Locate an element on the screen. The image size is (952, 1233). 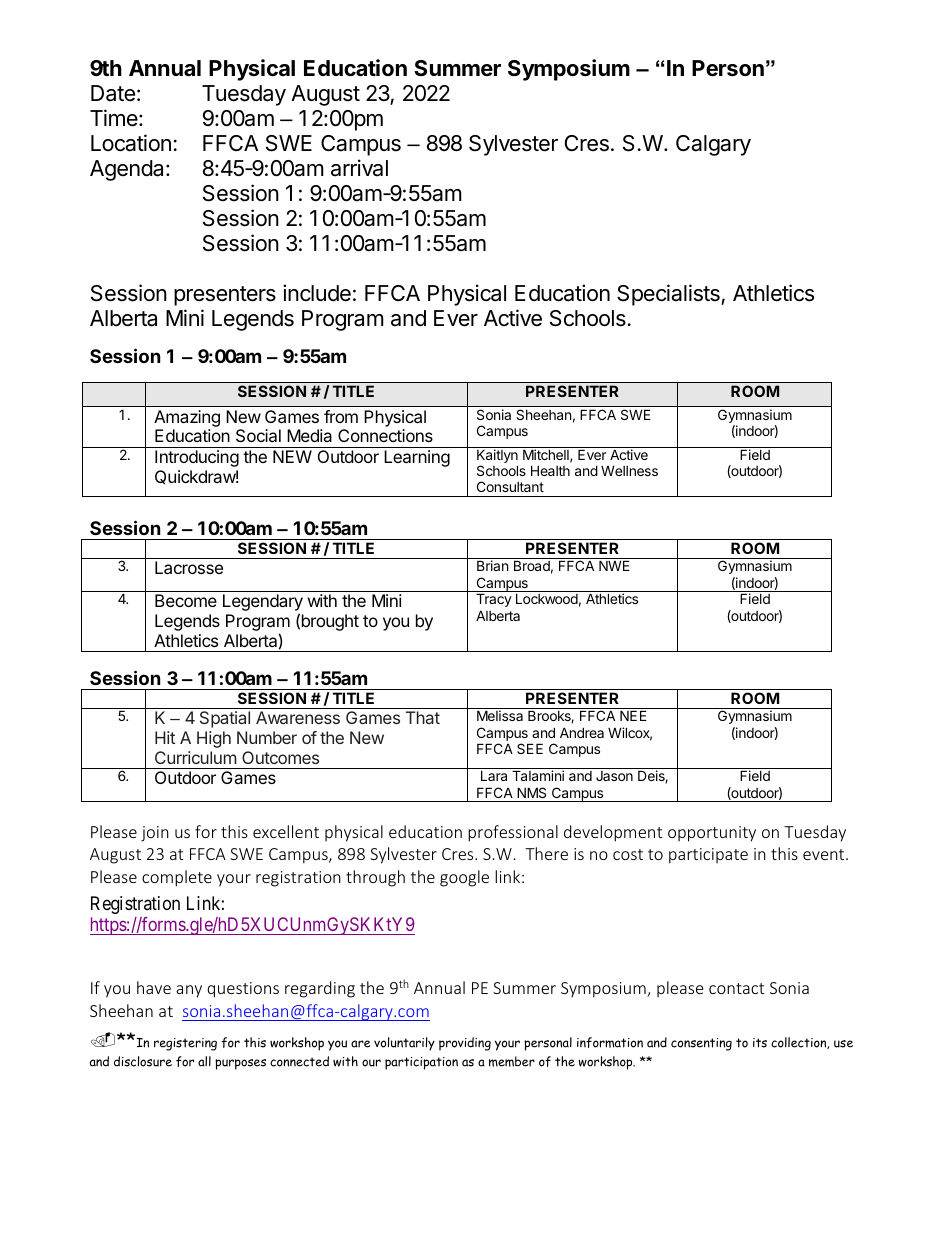
opportunity is located at coordinates (712, 834).
